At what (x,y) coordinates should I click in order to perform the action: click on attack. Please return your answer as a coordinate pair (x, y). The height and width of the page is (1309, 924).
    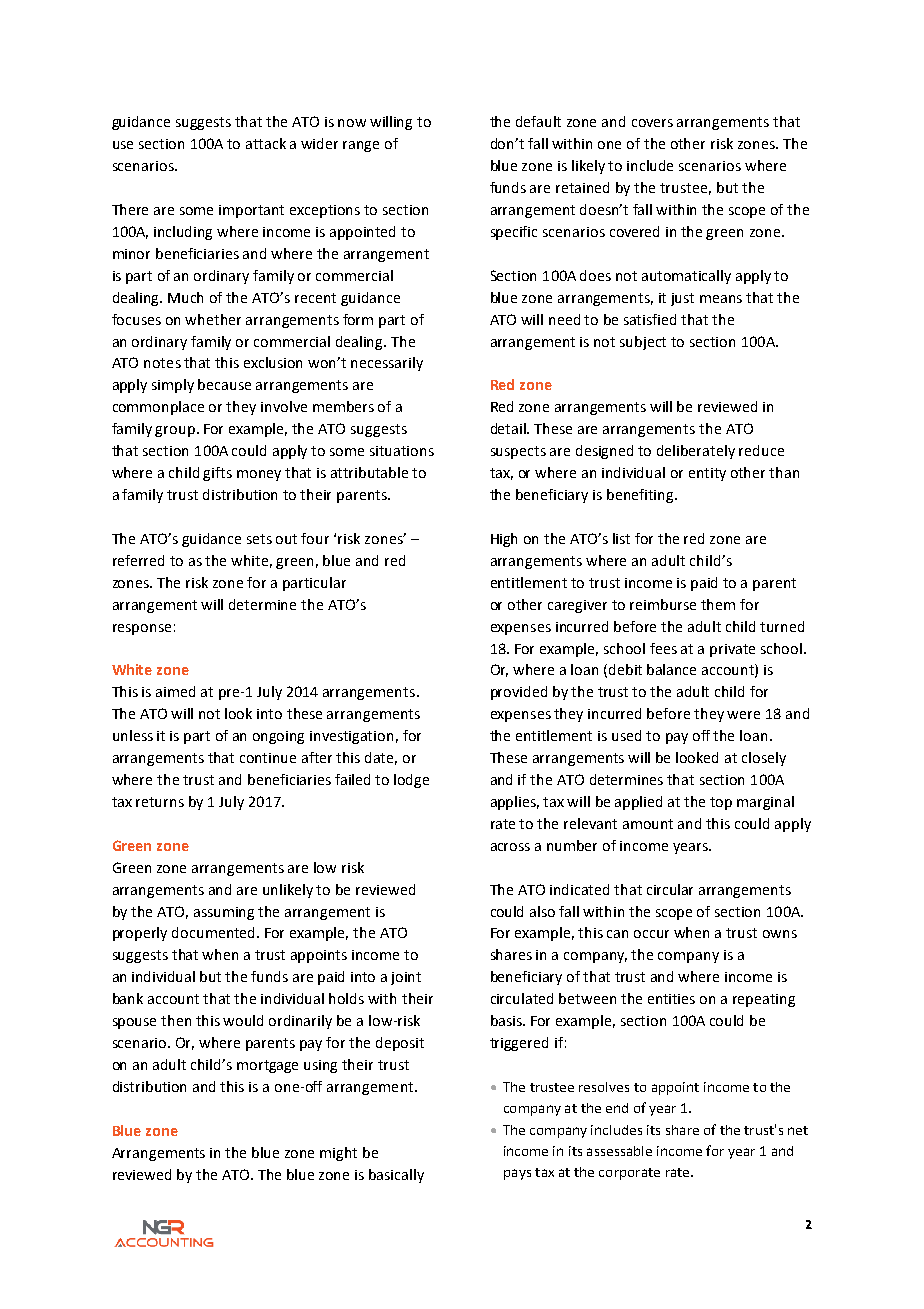
    Looking at the image, I should click on (266, 143).
